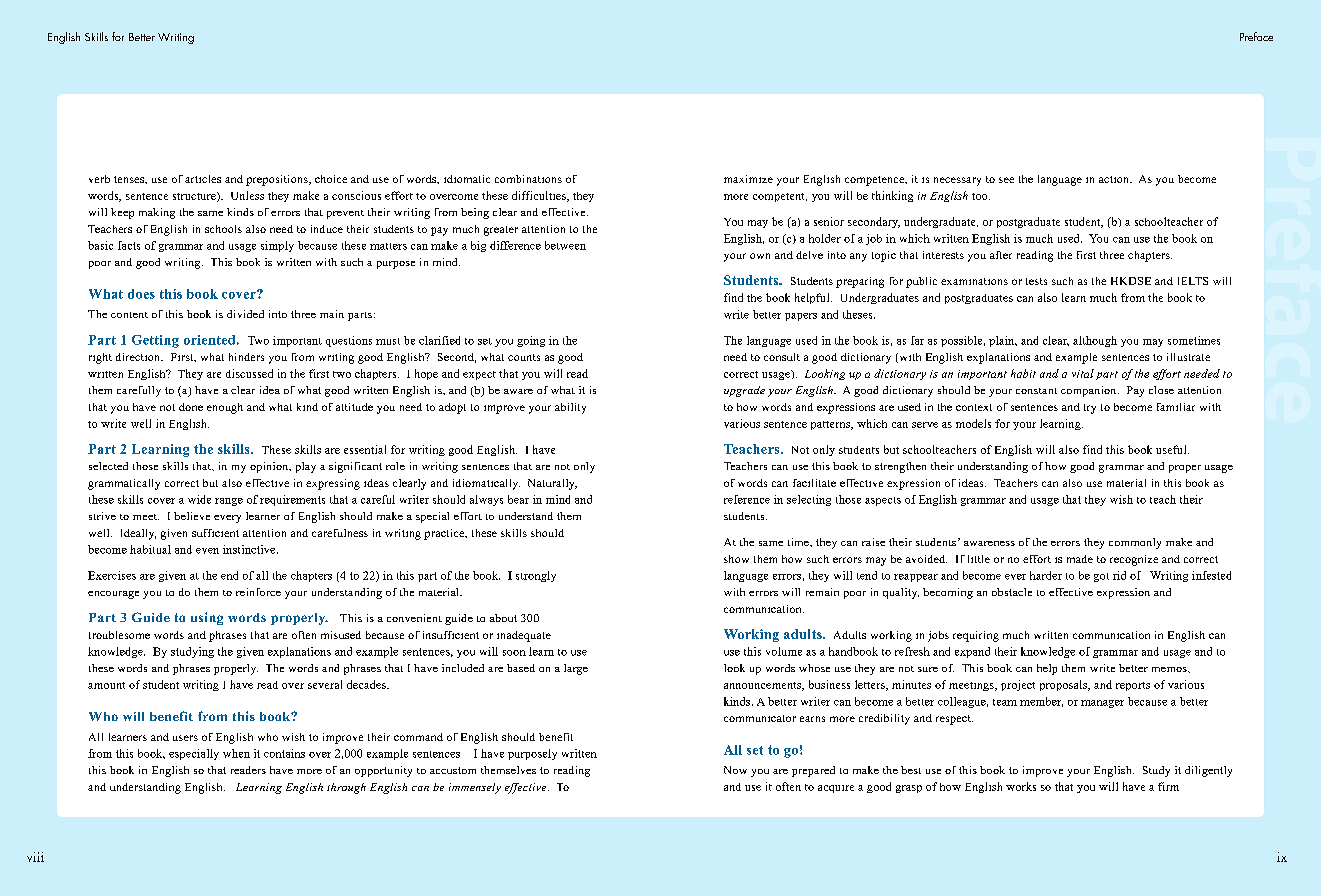 The image size is (1321, 896). What do you see at coordinates (518, 499) in the screenshot?
I see `bear` at bounding box center [518, 499].
